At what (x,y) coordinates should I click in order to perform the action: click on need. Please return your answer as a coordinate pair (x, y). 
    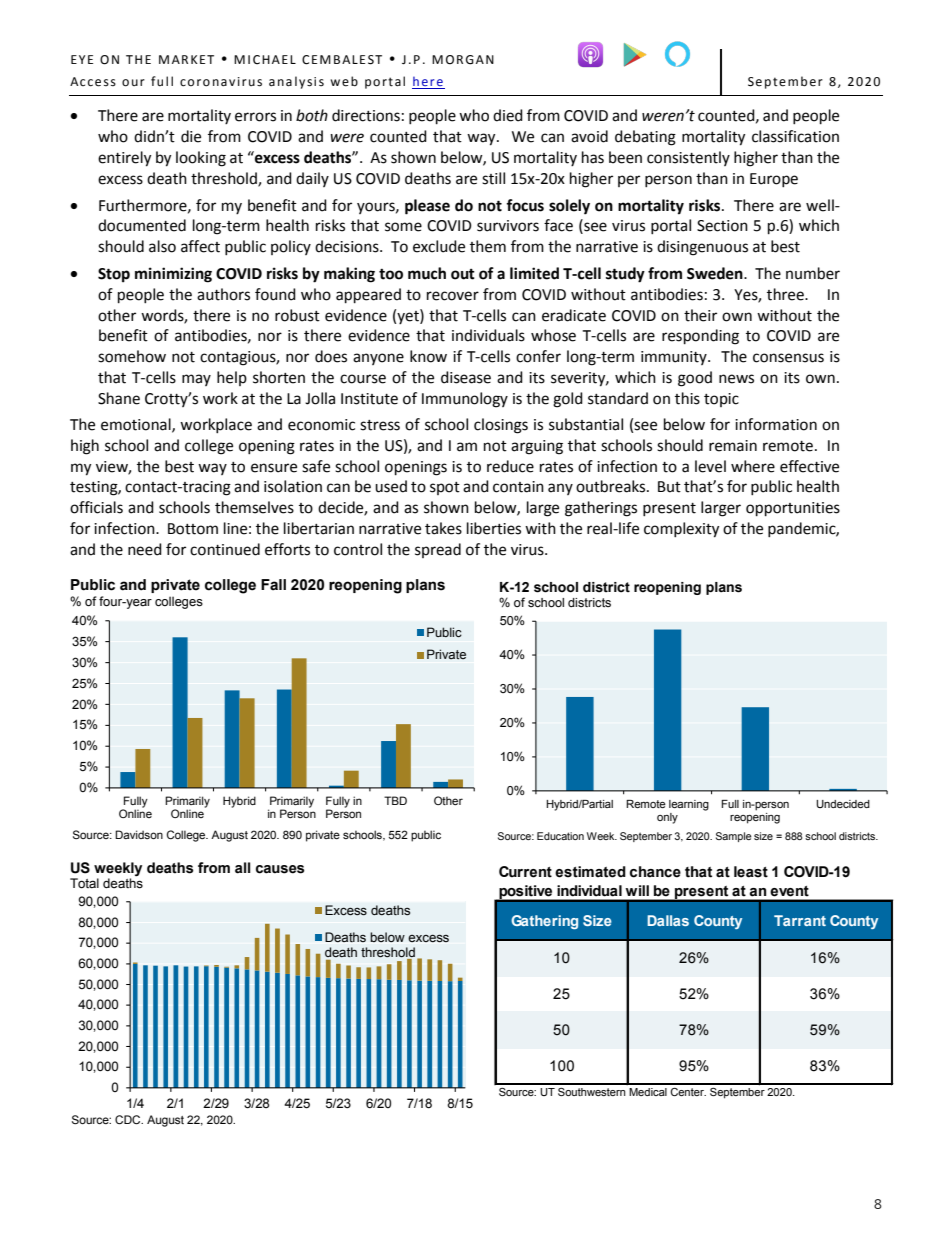
    Looking at the image, I should click on (145, 549).
